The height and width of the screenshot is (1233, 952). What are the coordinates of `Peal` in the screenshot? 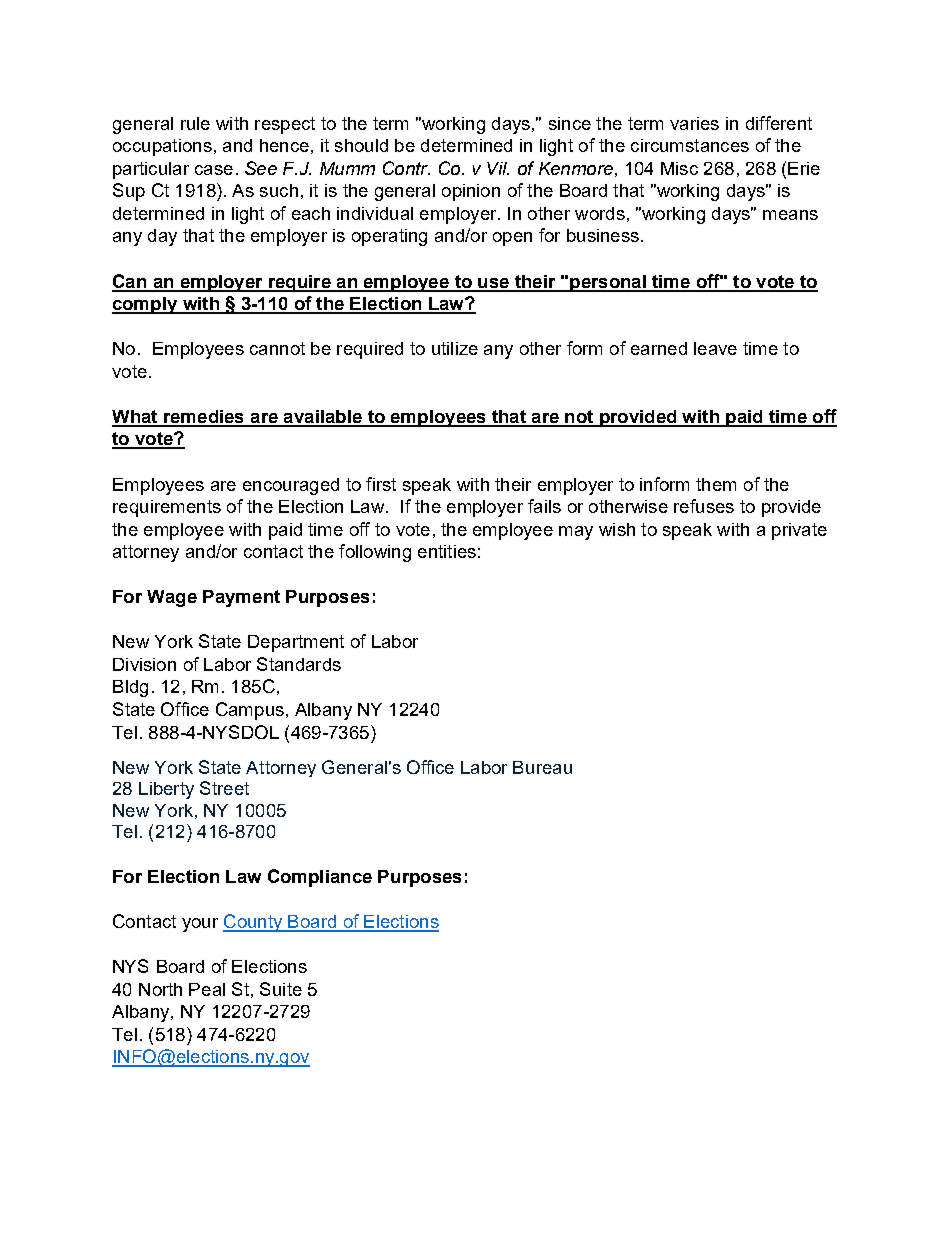 It's located at (207, 989).
